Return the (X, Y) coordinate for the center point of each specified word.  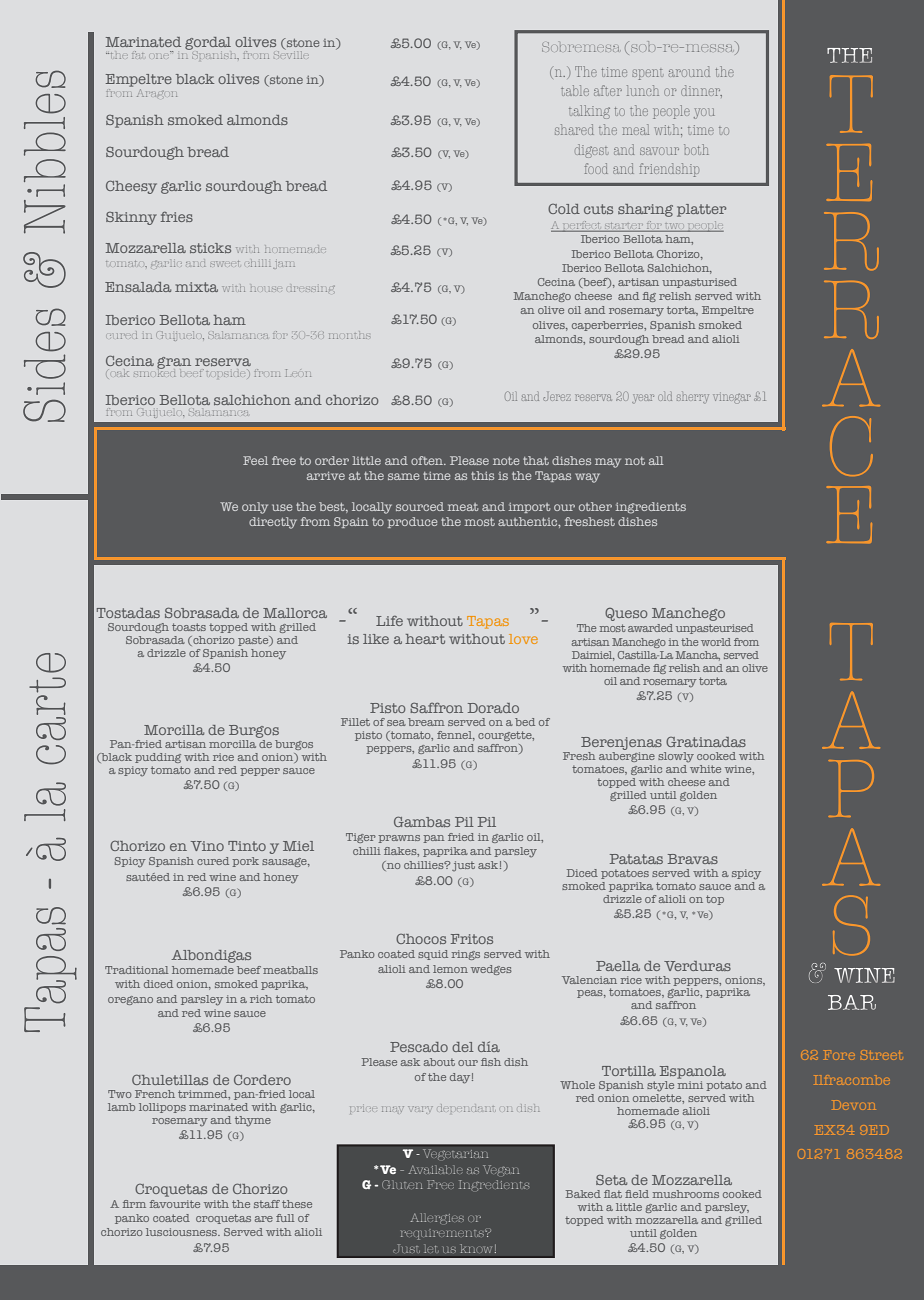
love (523, 639)
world (716, 642)
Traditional (136, 970)
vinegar (732, 399)
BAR (852, 1002)
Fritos (472, 939)
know (477, 1249)
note (506, 461)
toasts (189, 627)
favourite (175, 1204)
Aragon (157, 93)
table (575, 90)
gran (174, 364)
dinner (701, 91)
